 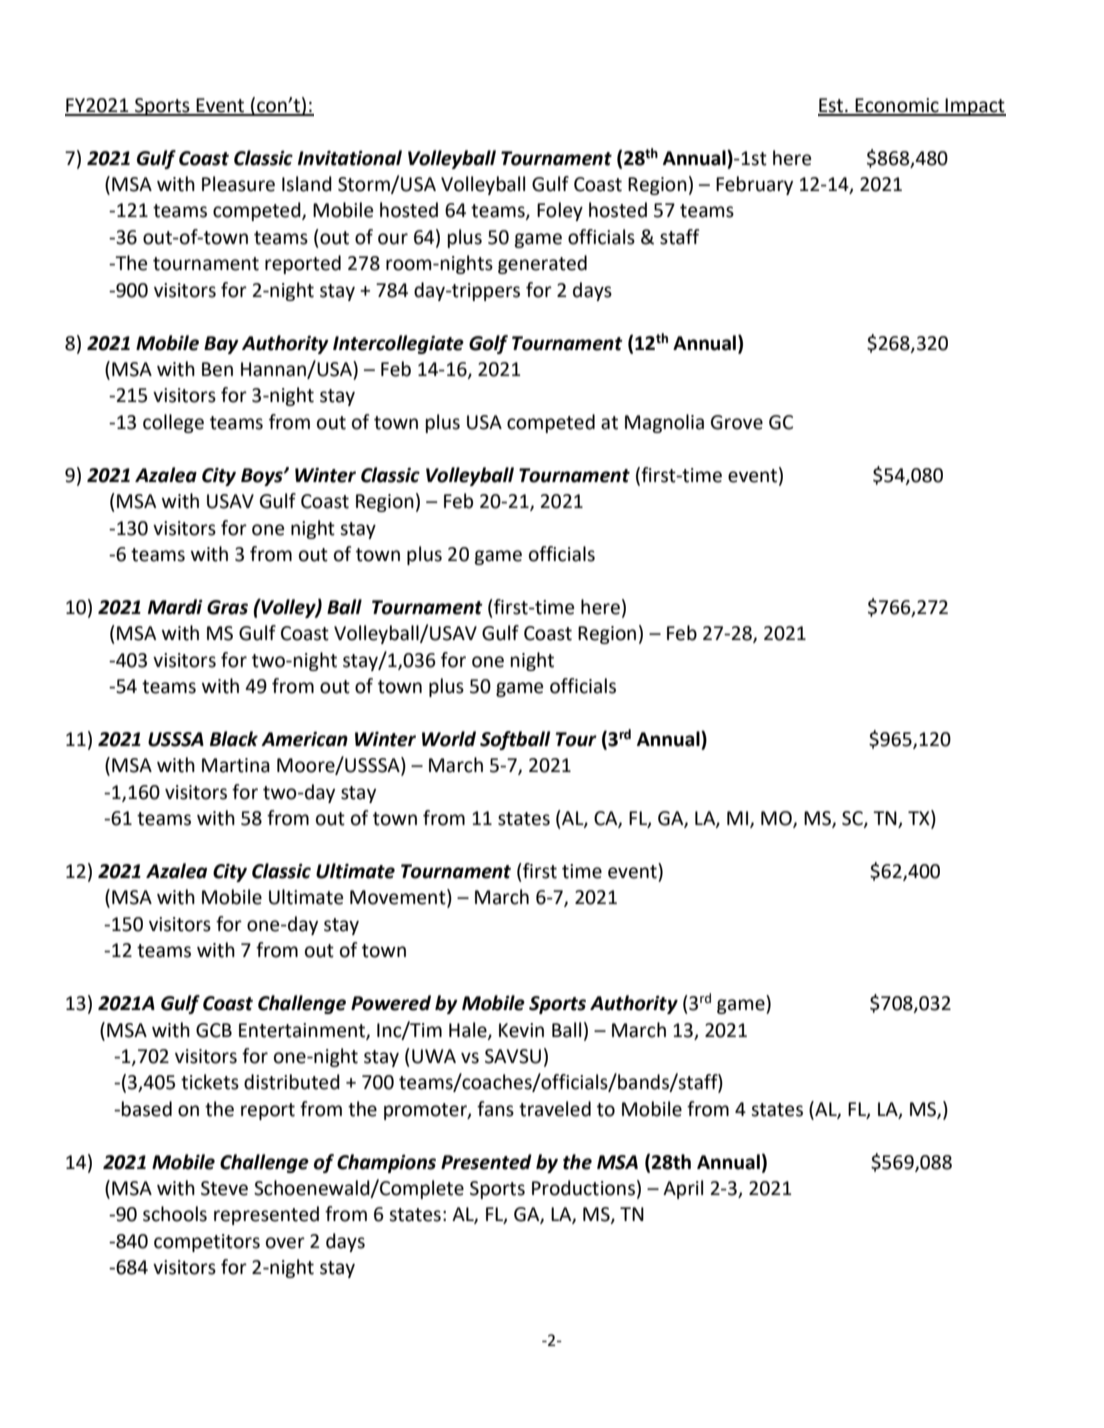 I want to click on Pleasure, so click(x=238, y=184).
